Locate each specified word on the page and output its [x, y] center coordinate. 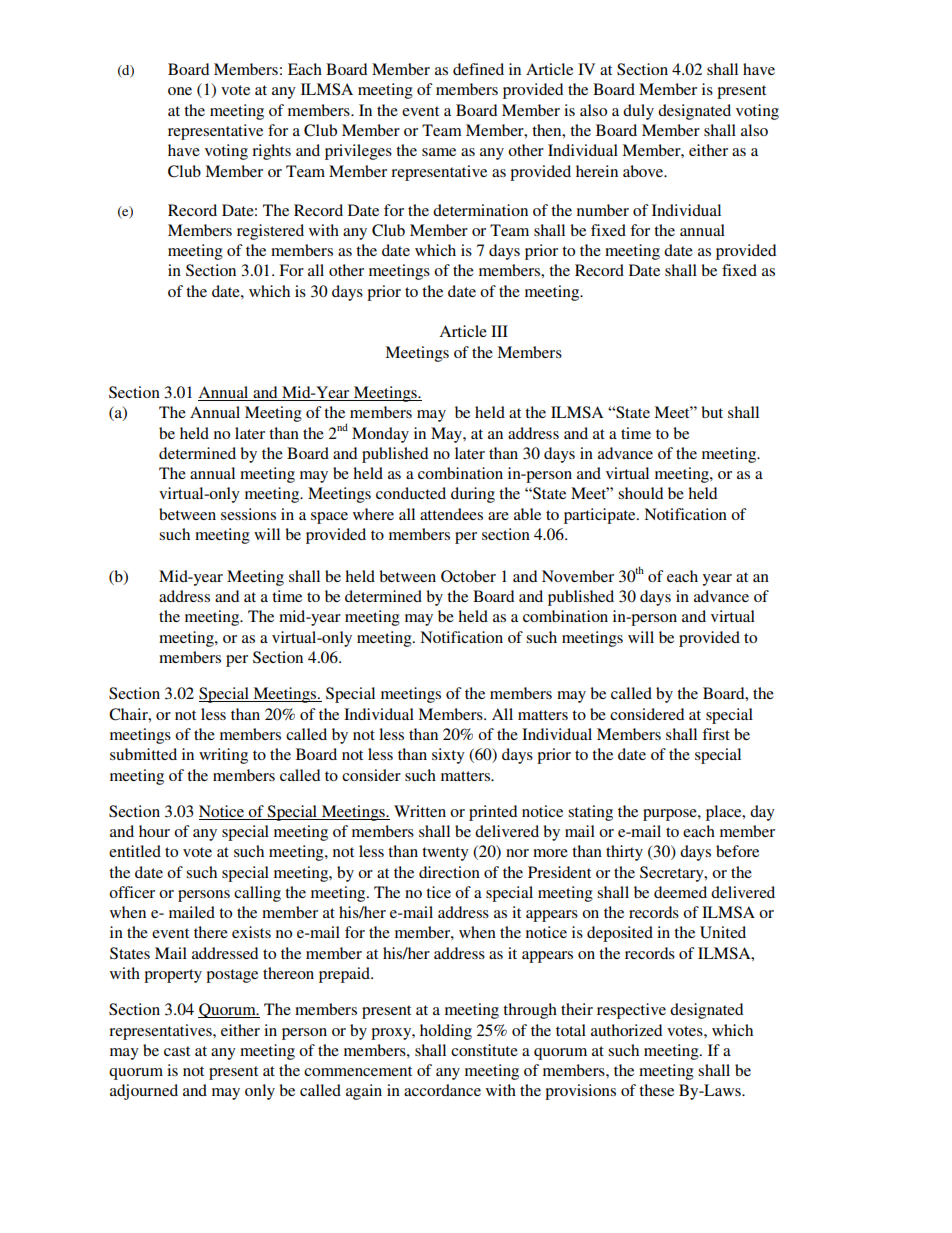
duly [638, 112]
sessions [248, 514]
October [468, 576]
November [578, 576]
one [180, 91]
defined [478, 69]
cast [177, 1051]
